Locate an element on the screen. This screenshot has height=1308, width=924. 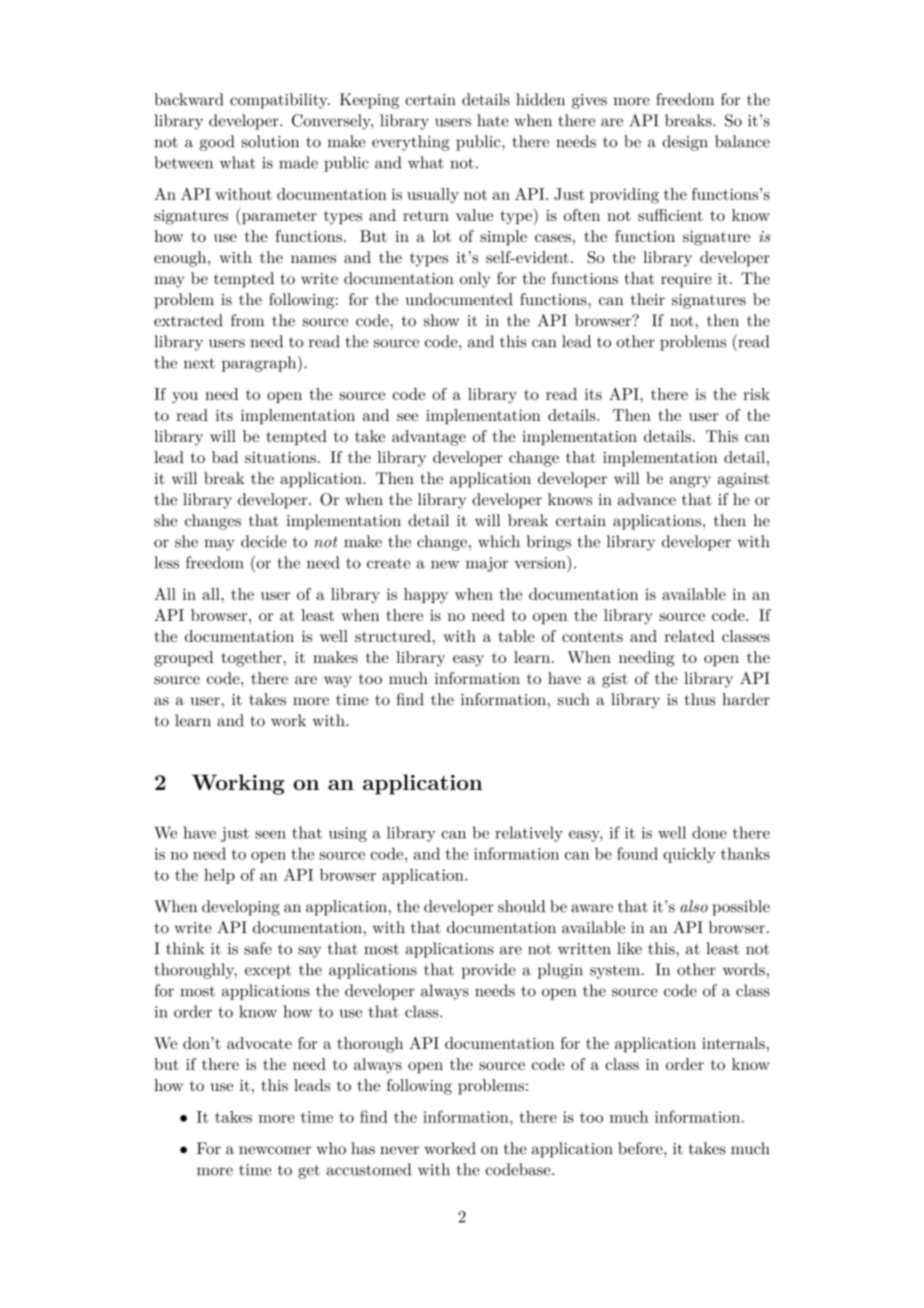
newcomer is located at coordinates (275, 1150).
